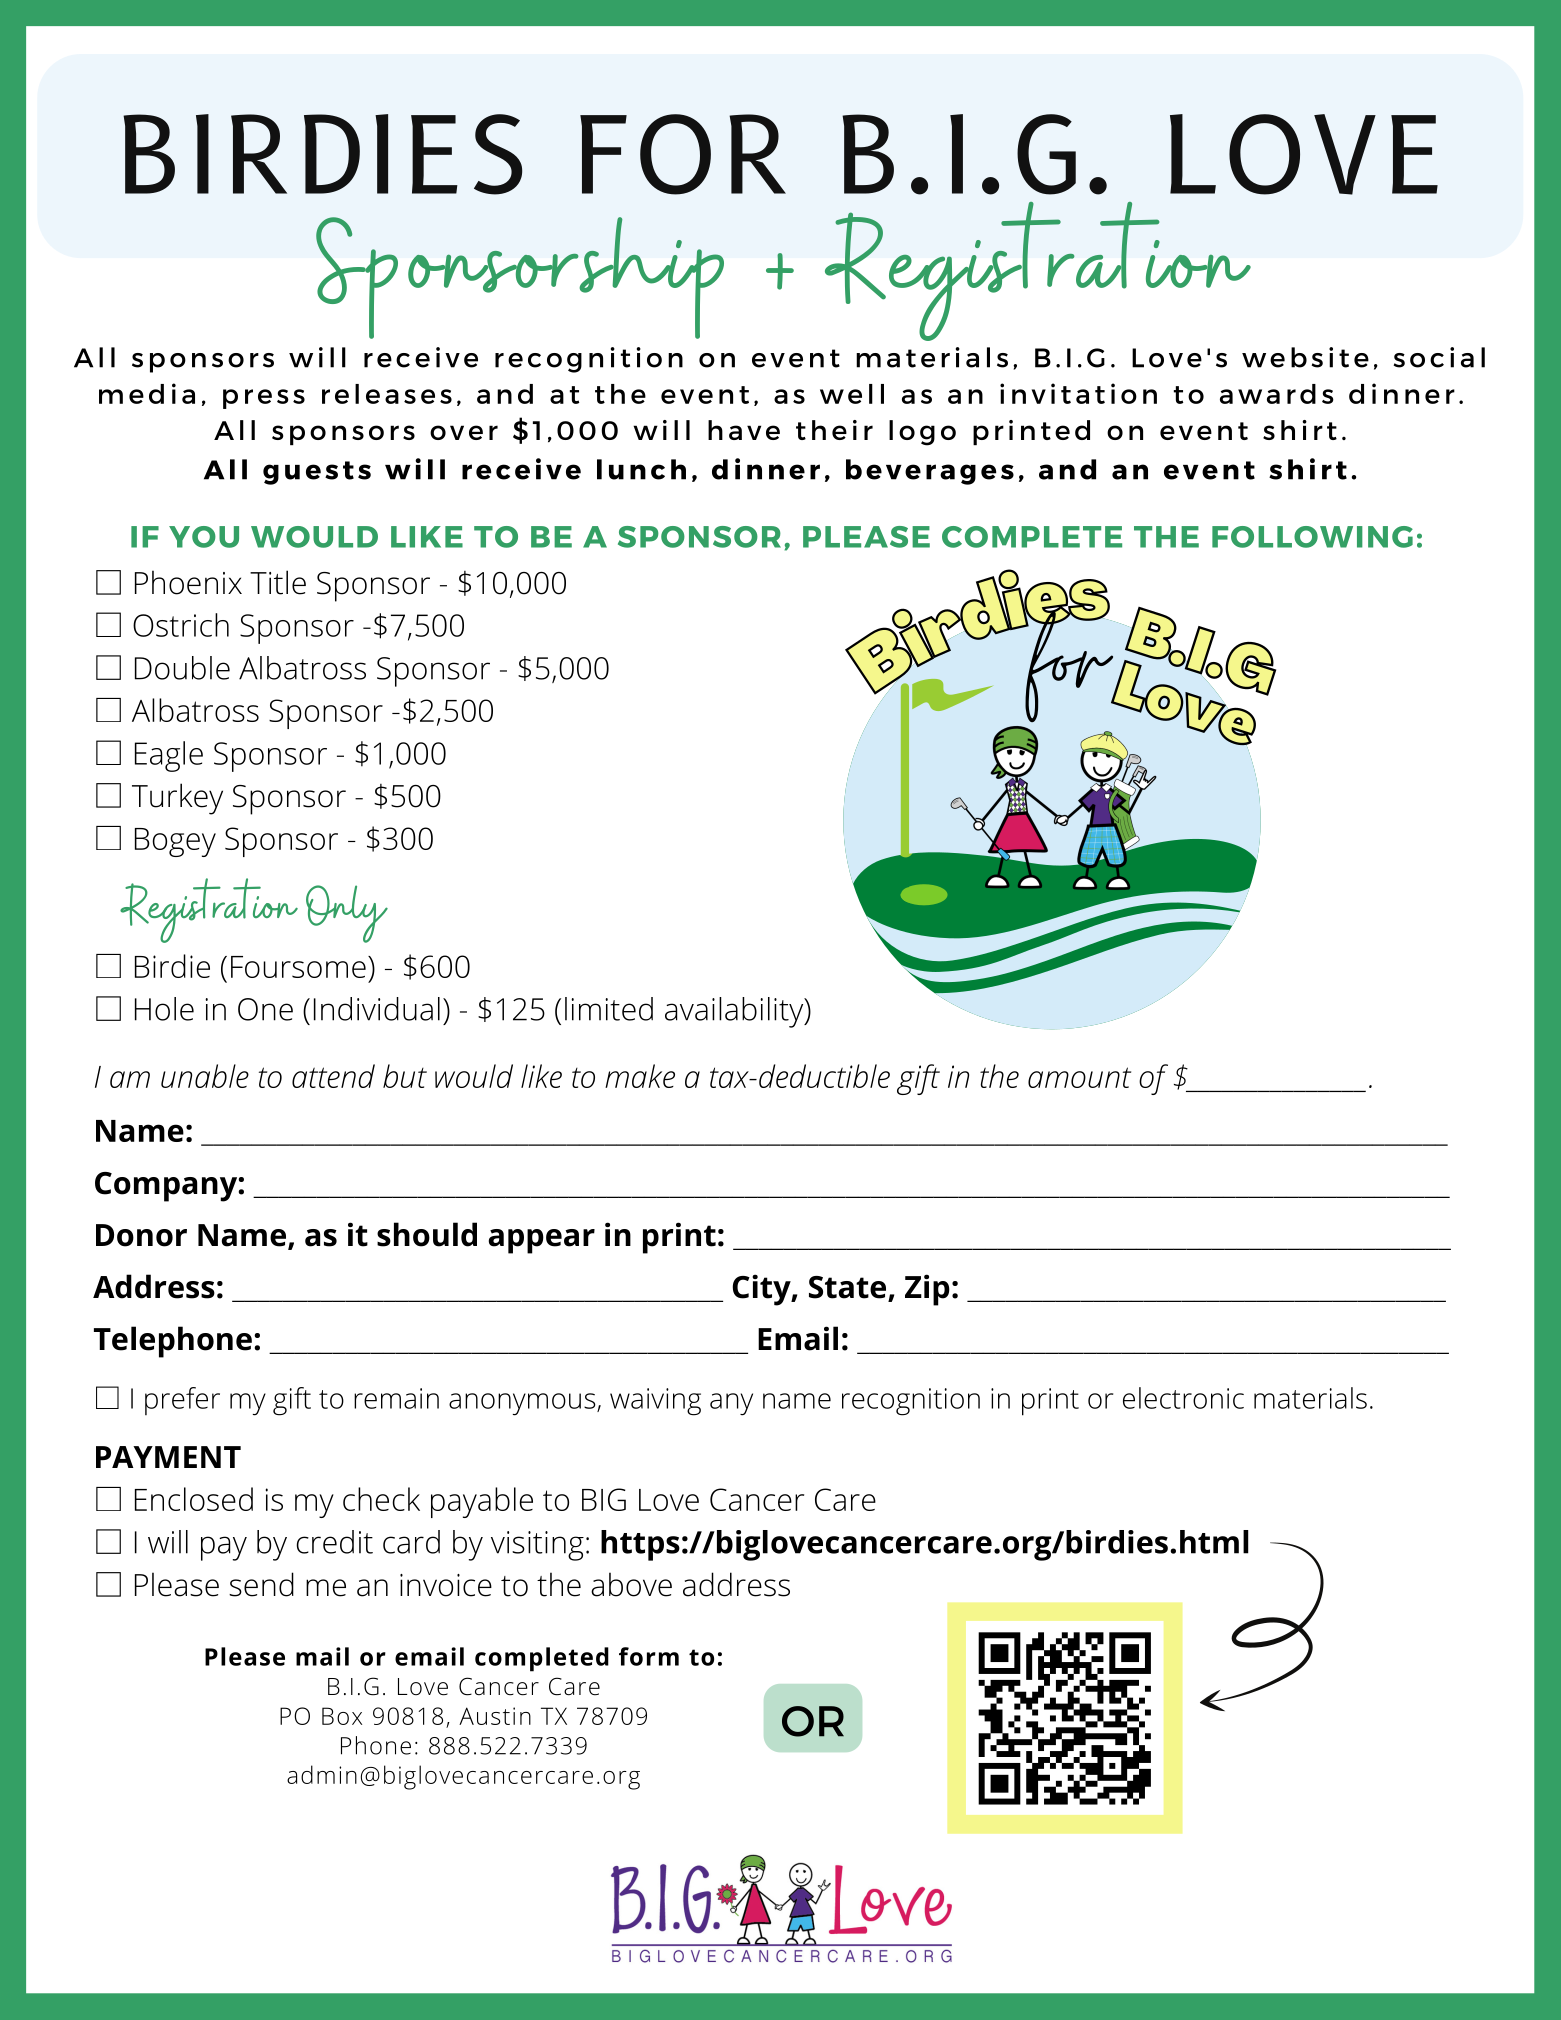  What do you see at coordinates (342, 1716) in the screenshot?
I see `Box` at bounding box center [342, 1716].
